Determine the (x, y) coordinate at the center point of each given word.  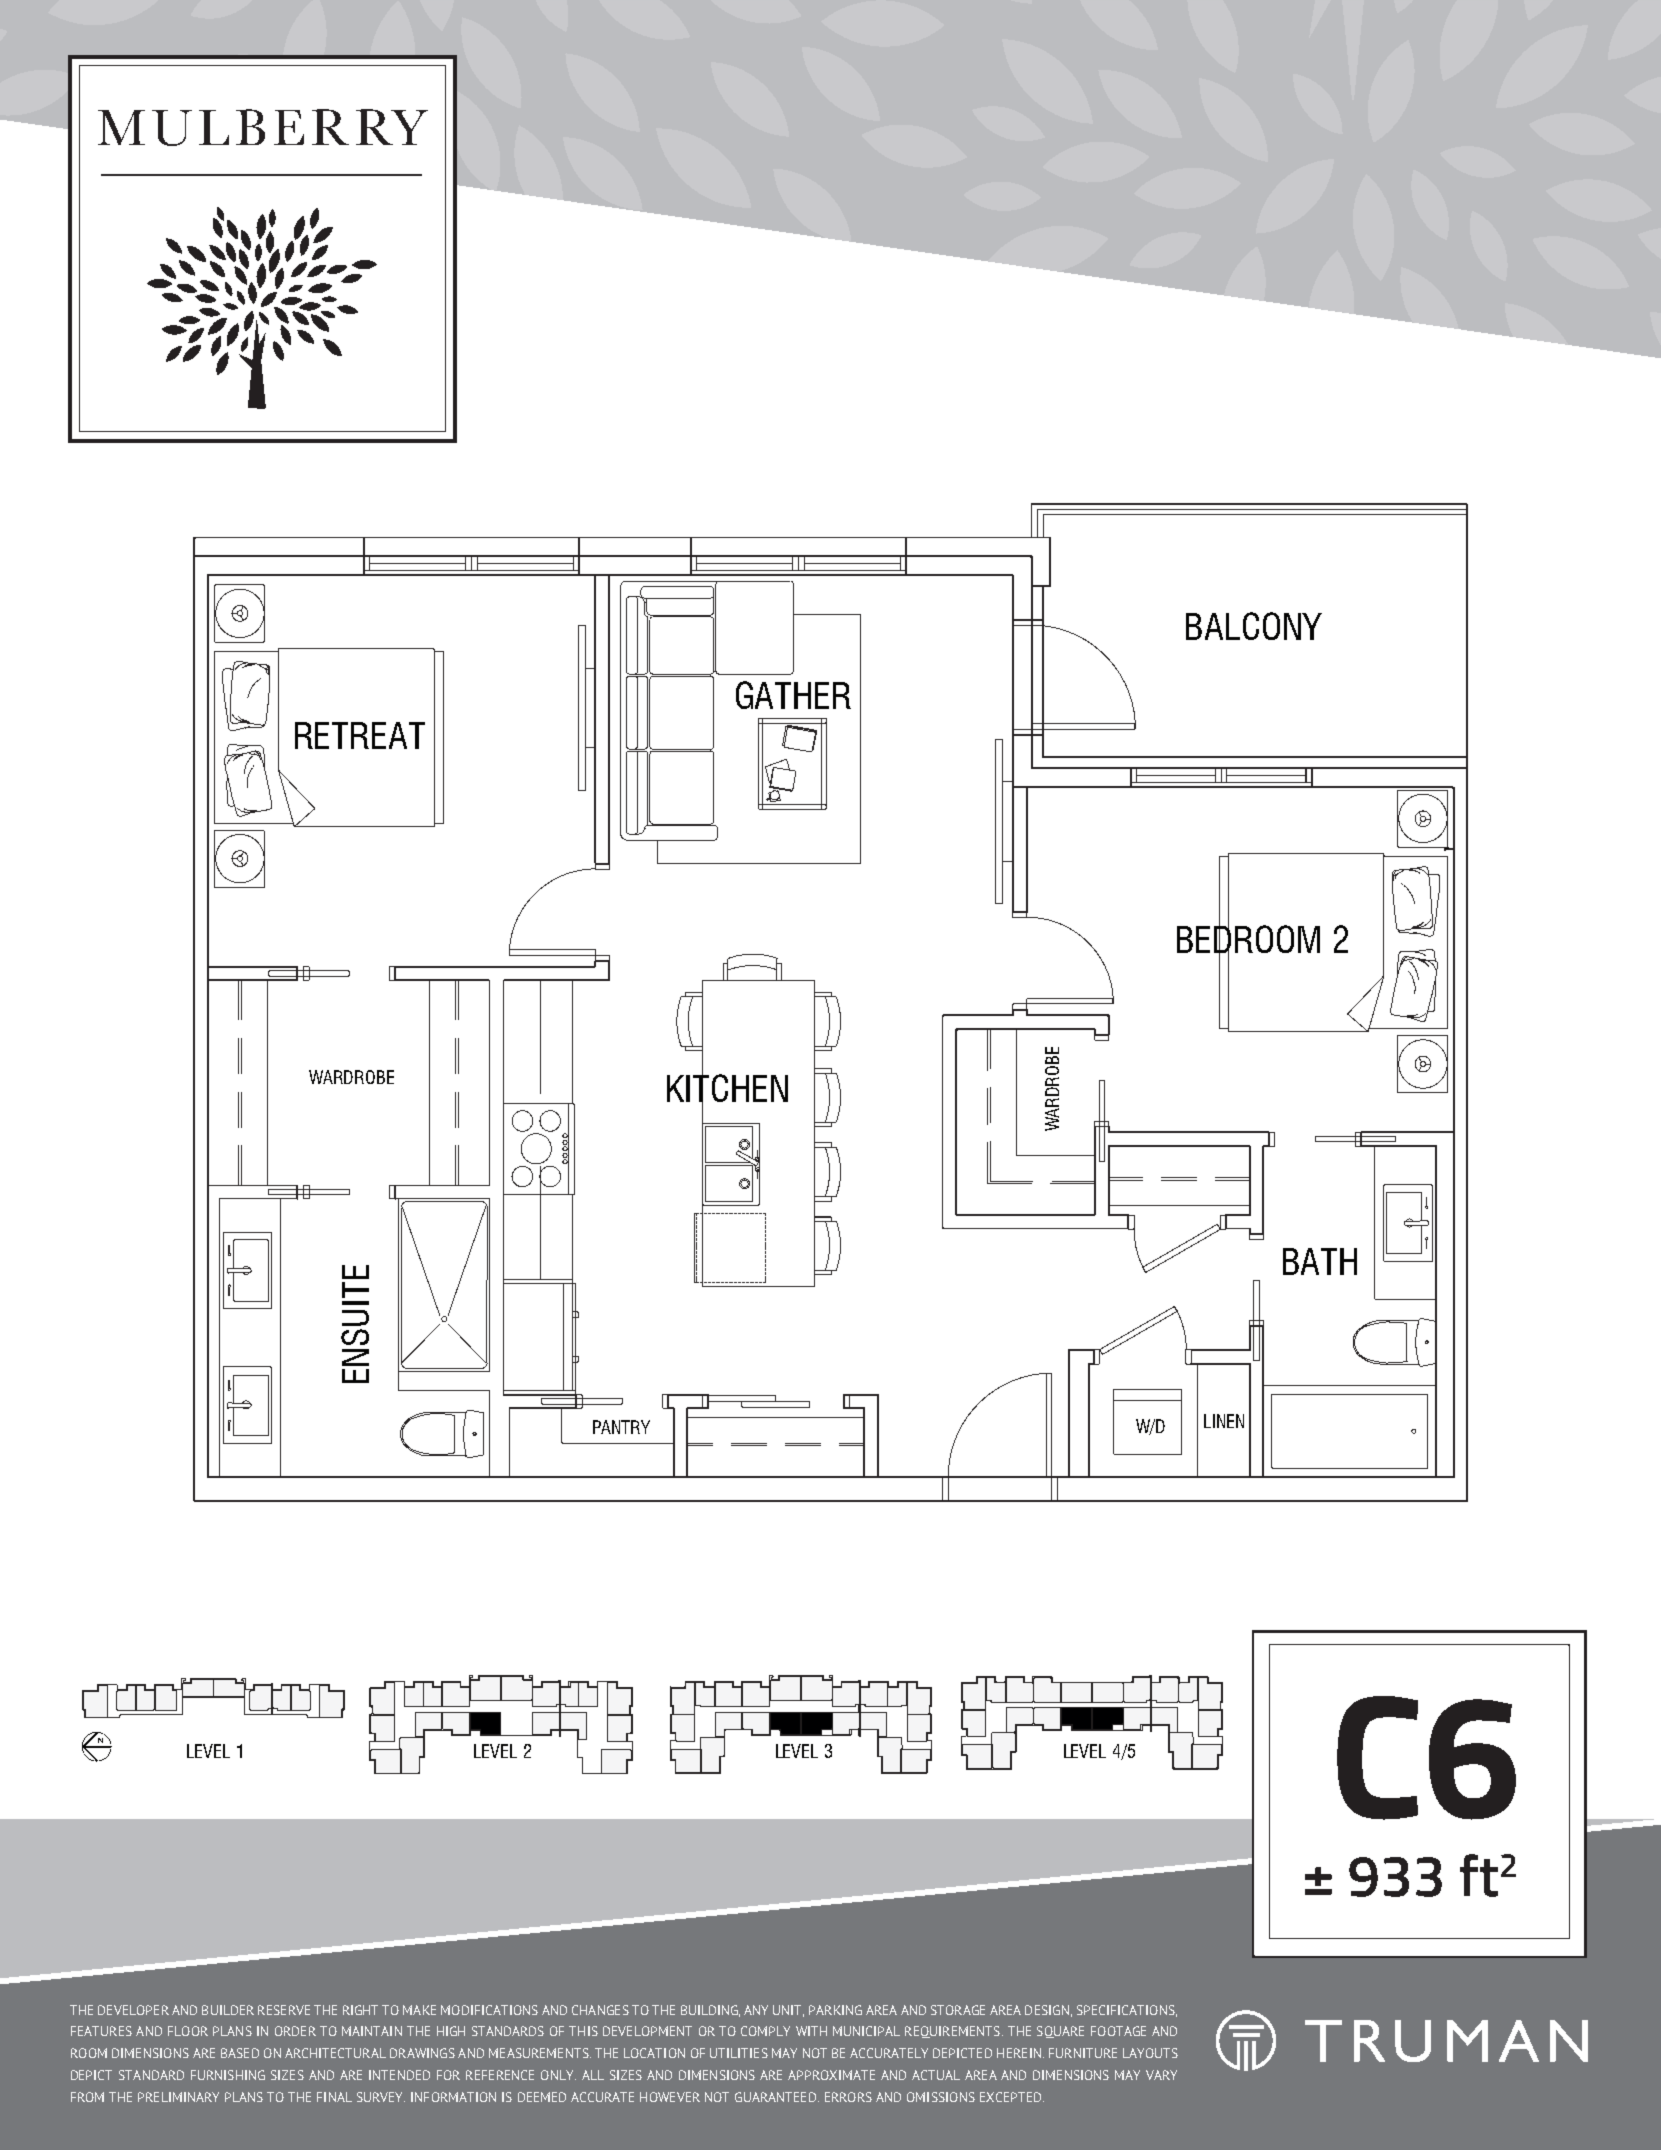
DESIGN (1047, 2010)
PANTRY (621, 1427)
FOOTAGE (1118, 2031)
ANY (756, 2010)
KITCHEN (727, 1088)
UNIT (788, 2011)
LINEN (1224, 1421)
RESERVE (284, 2010)
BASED (240, 2053)
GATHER (793, 695)
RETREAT (360, 735)
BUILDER (228, 2010)
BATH (1320, 1261)
